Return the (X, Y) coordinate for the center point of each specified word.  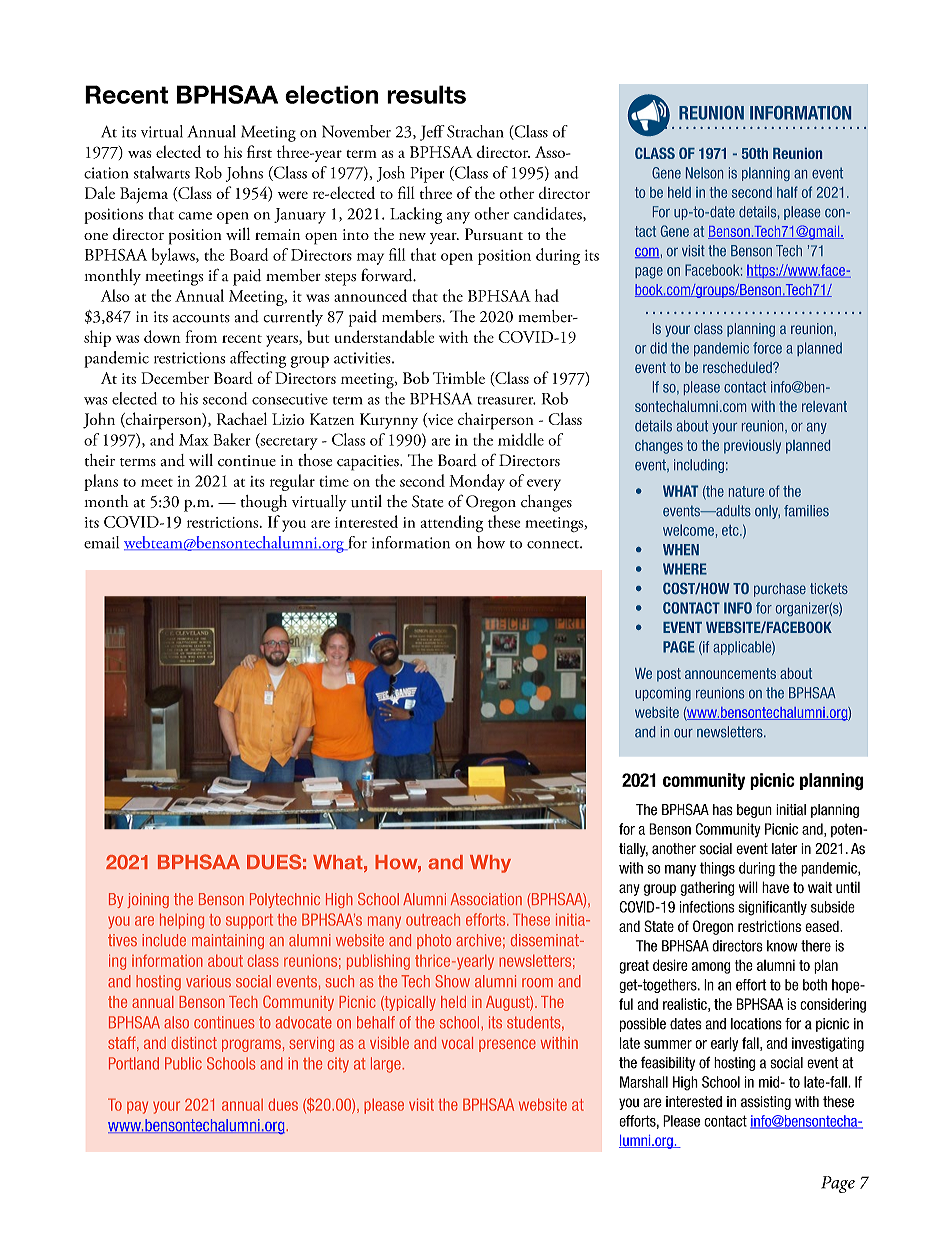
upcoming (663, 694)
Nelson (704, 173)
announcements (730, 673)
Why (490, 864)
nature (746, 491)
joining (148, 900)
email (101, 542)
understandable (384, 336)
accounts (201, 318)
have (775, 887)
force (767, 348)
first (259, 151)
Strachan (475, 131)
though (263, 503)
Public (183, 1063)
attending (452, 523)
